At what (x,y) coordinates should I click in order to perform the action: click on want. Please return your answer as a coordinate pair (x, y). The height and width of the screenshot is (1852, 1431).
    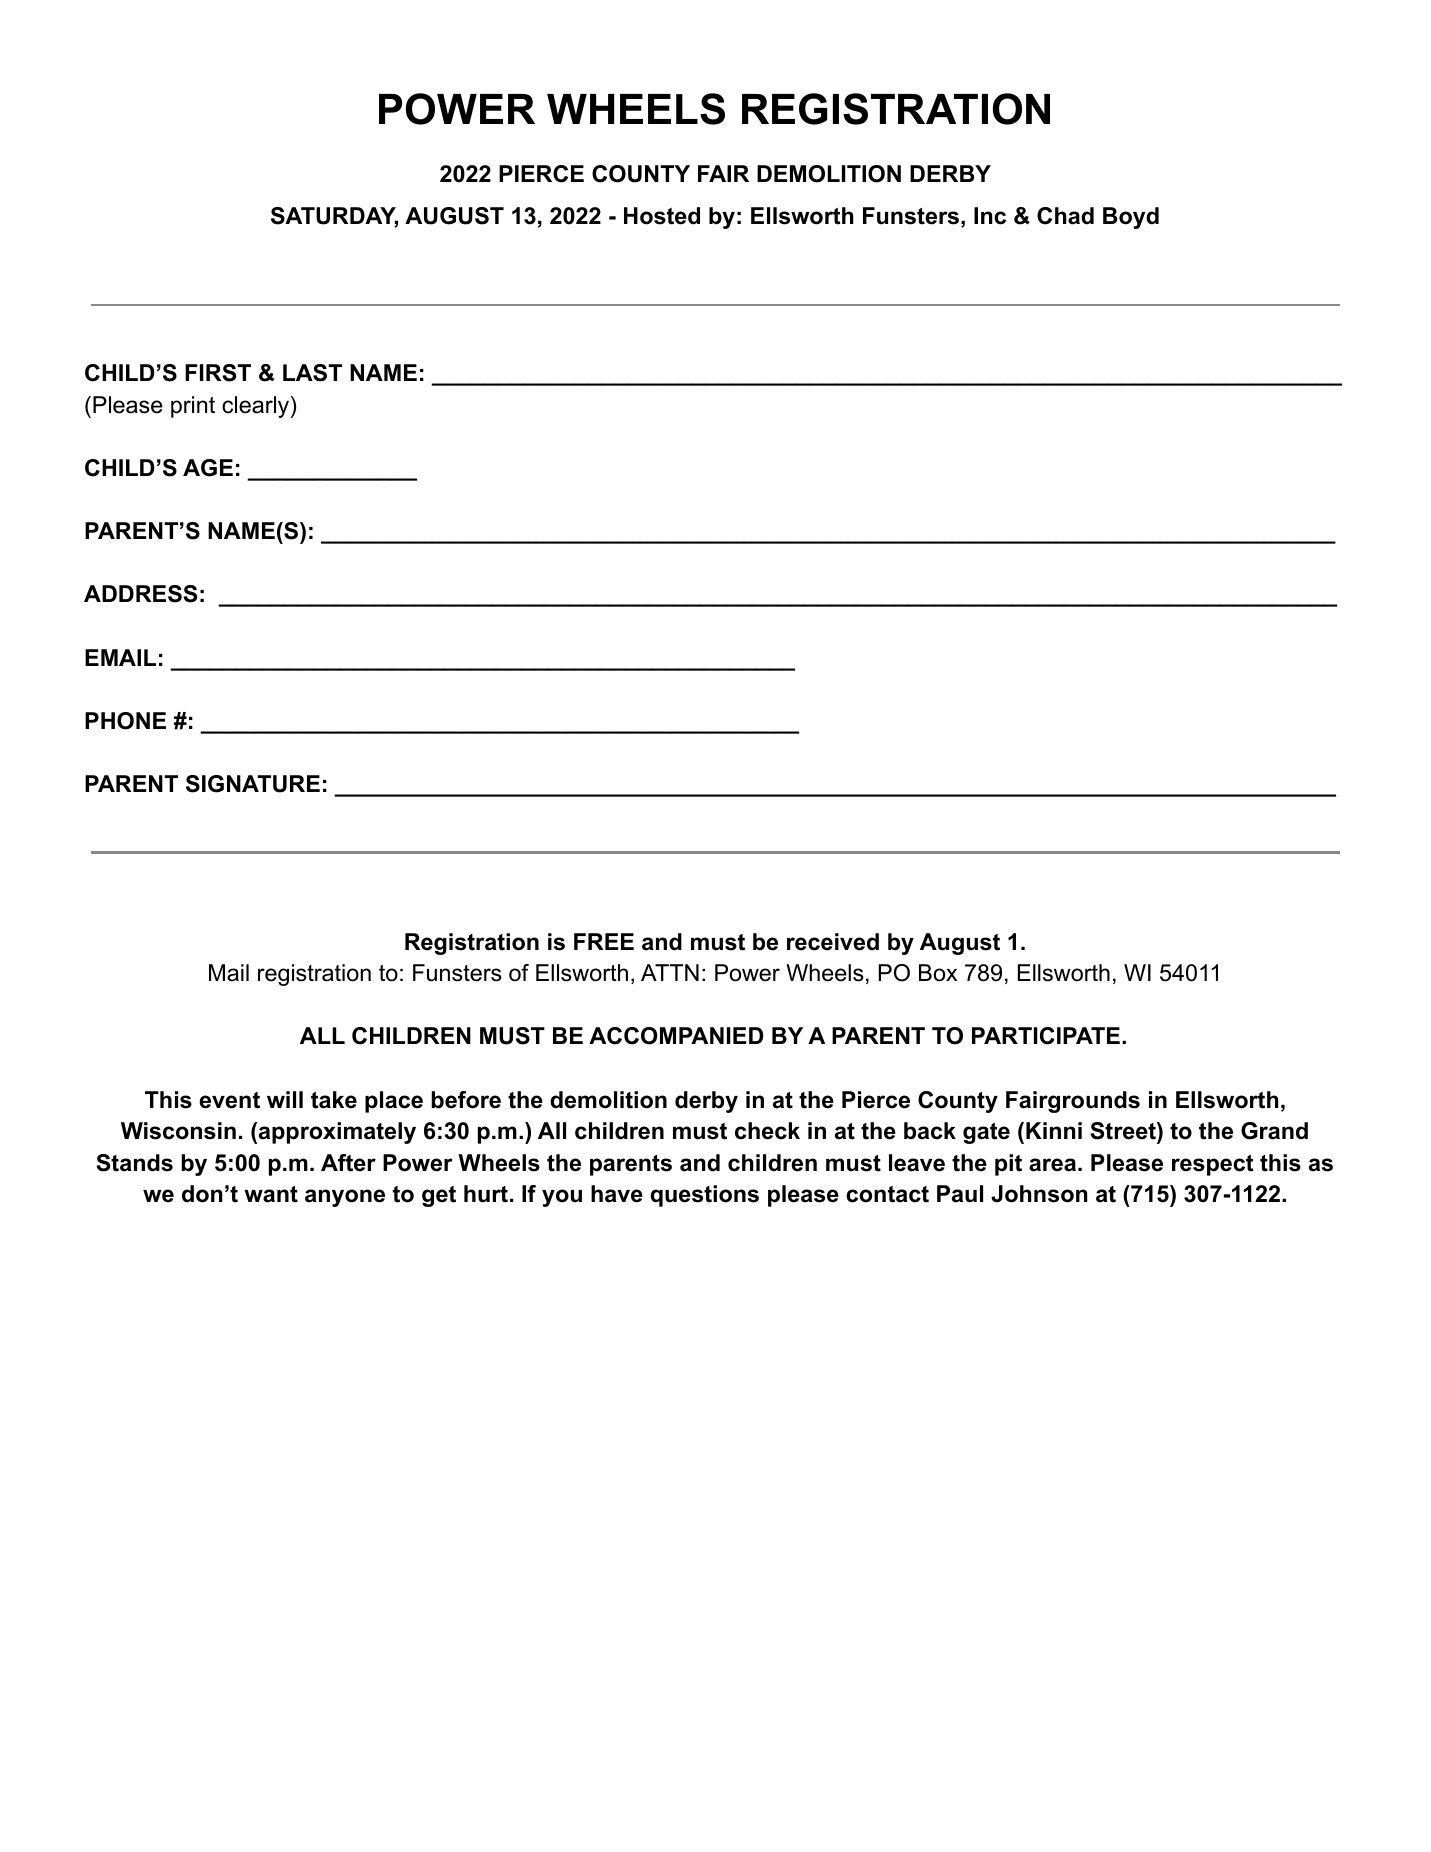
    Looking at the image, I should click on (271, 1194).
